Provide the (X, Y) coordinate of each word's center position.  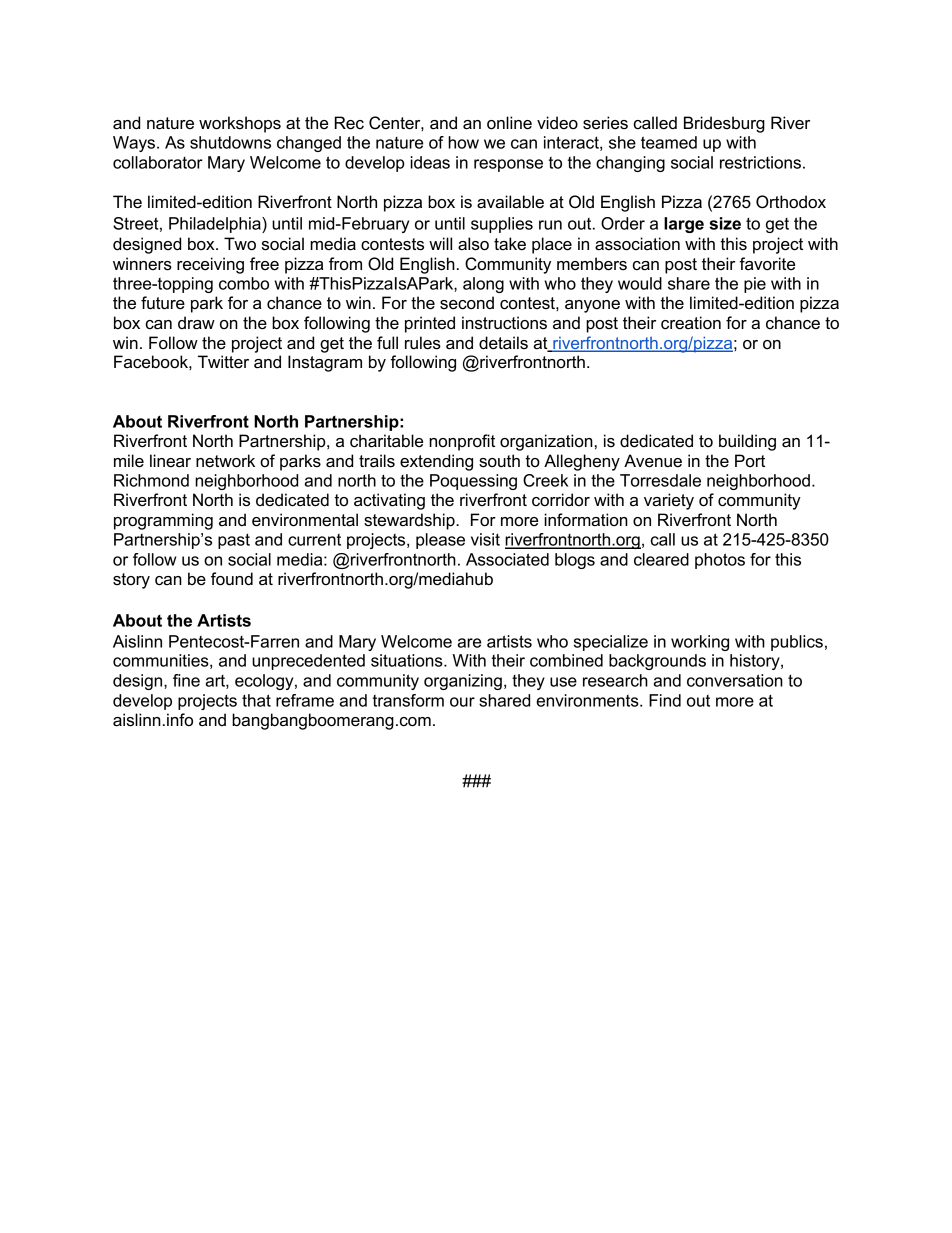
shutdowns (230, 142)
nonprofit (462, 442)
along (483, 285)
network (225, 461)
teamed (669, 142)
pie (755, 285)
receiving (210, 265)
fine (186, 680)
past (234, 541)
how (463, 142)
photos (720, 561)
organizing (463, 682)
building (747, 442)
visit (485, 539)
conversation (735, 680)
